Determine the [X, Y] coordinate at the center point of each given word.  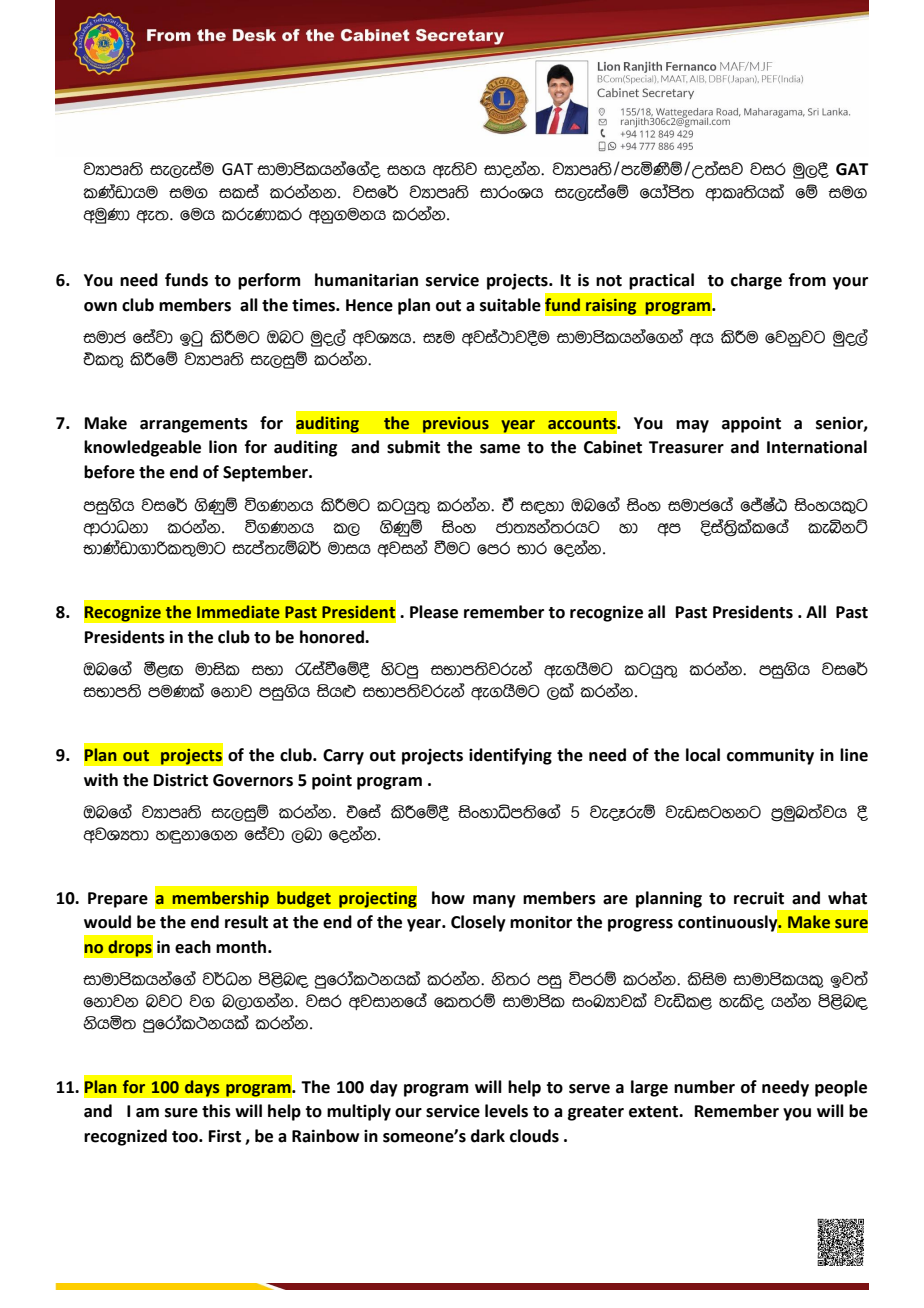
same [500, 449]
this [216, 1111]
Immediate [238, 612]
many [494, 901]
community [770, 756]
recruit [759, 898]
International [817, 447]
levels [506, 1111]
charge [756, 281]
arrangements [194, 425]
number [704, 1087]
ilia [239, 191]
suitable [510, 305]
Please [434, 612]
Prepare [118, 900]
